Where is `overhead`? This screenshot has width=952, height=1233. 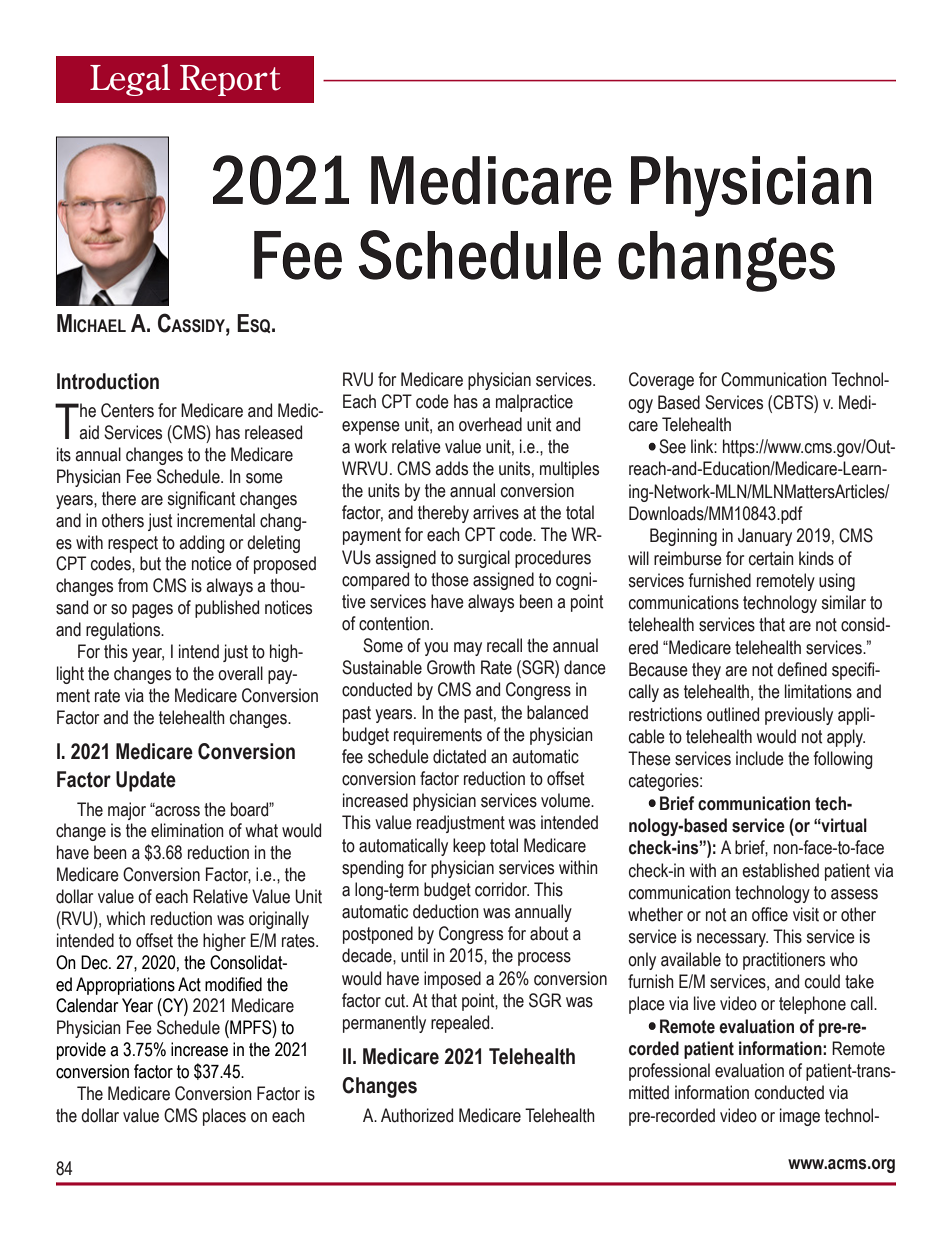
overhead is located at coordinates (490, 424).
